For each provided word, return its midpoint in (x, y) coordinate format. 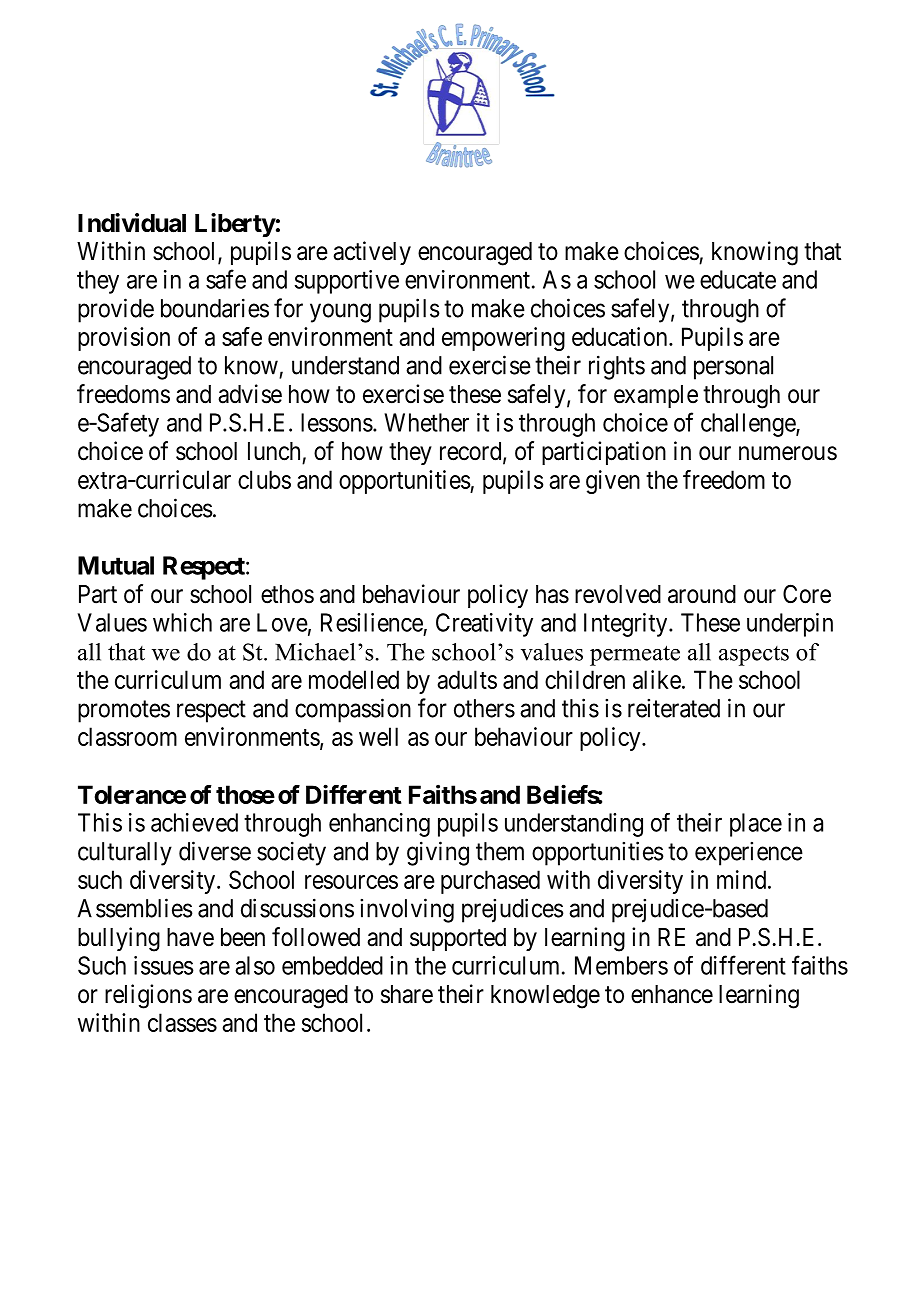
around (702, 594)
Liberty (235, 225)
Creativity (484, 625)
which (182, 622)
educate (738, 279)
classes (182, 1022)
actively (372, 253)
